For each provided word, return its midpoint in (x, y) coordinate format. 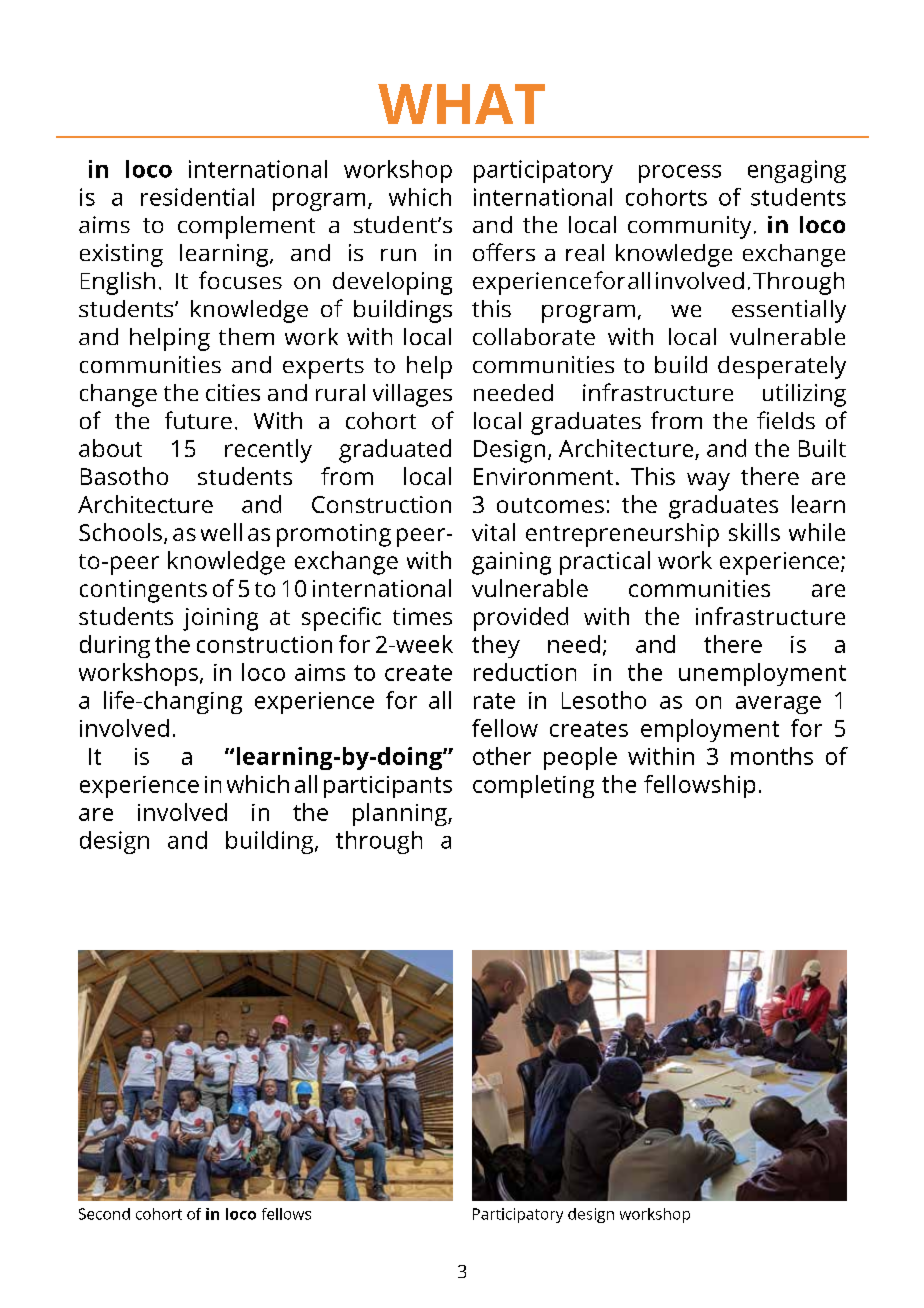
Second (104, 1214)
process (680, 174)
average (778, 705)
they (496, 646)
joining (220, 619)
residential (197, 197)
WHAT (461, 104)
